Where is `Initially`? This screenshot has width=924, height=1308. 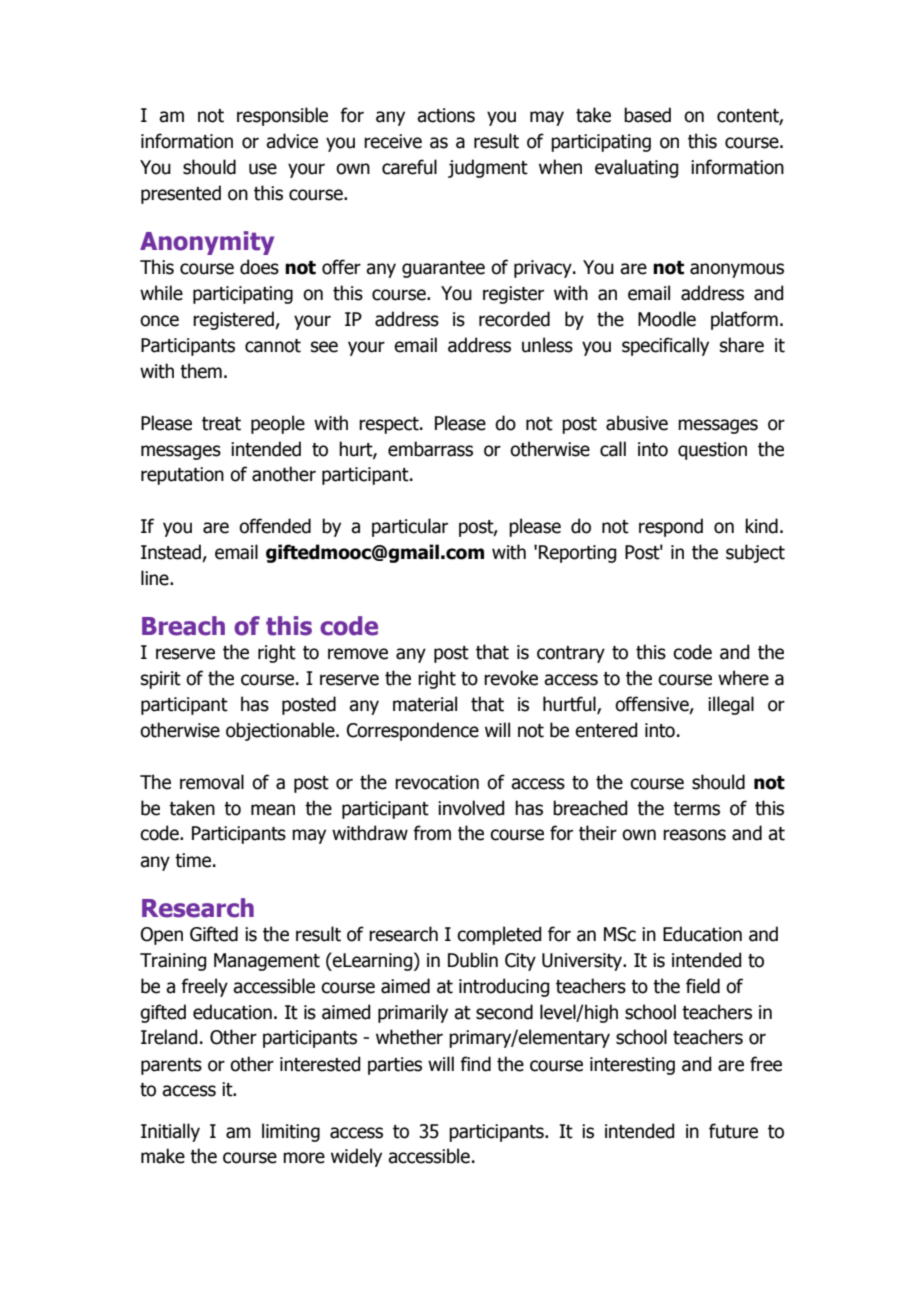 Initially is located at coordinates (170, 1132).
